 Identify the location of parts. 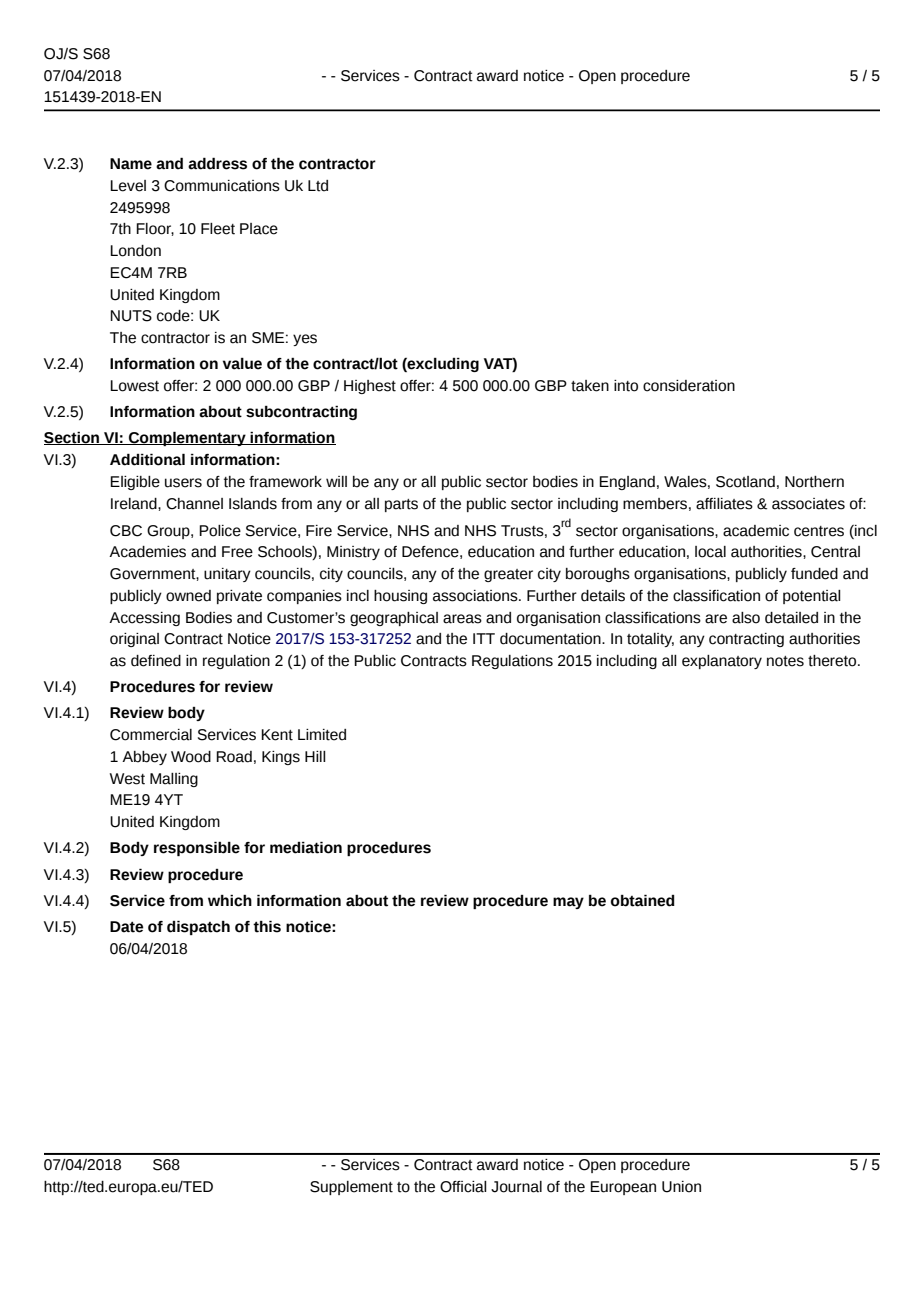
(401, 505).
